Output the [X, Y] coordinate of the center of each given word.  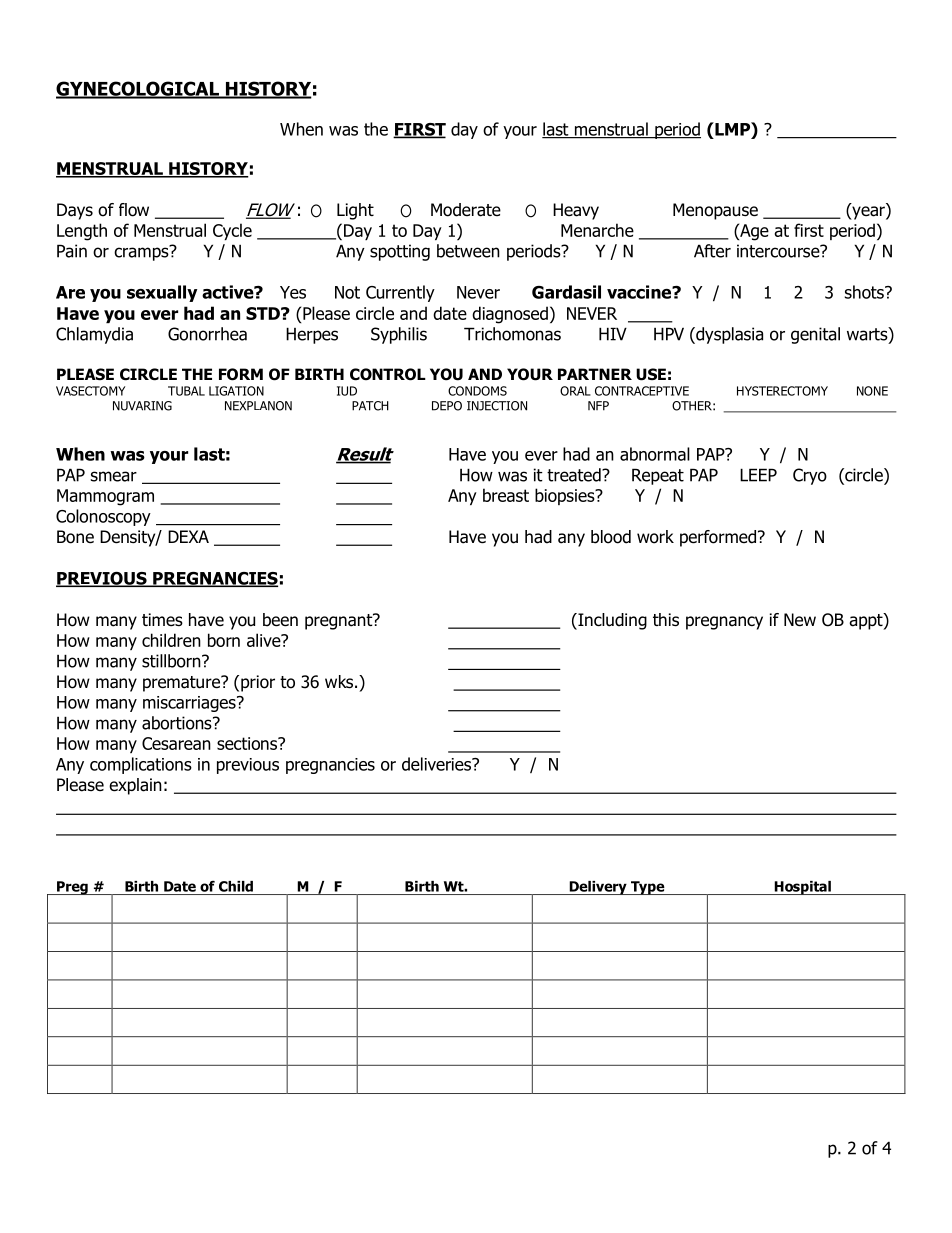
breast [506, 495]
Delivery [598, 888]
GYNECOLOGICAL [138, 89]
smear [114, 476]
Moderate [466, 210]
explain [135, 786]
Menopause [715, 211]
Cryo [810, 476]
